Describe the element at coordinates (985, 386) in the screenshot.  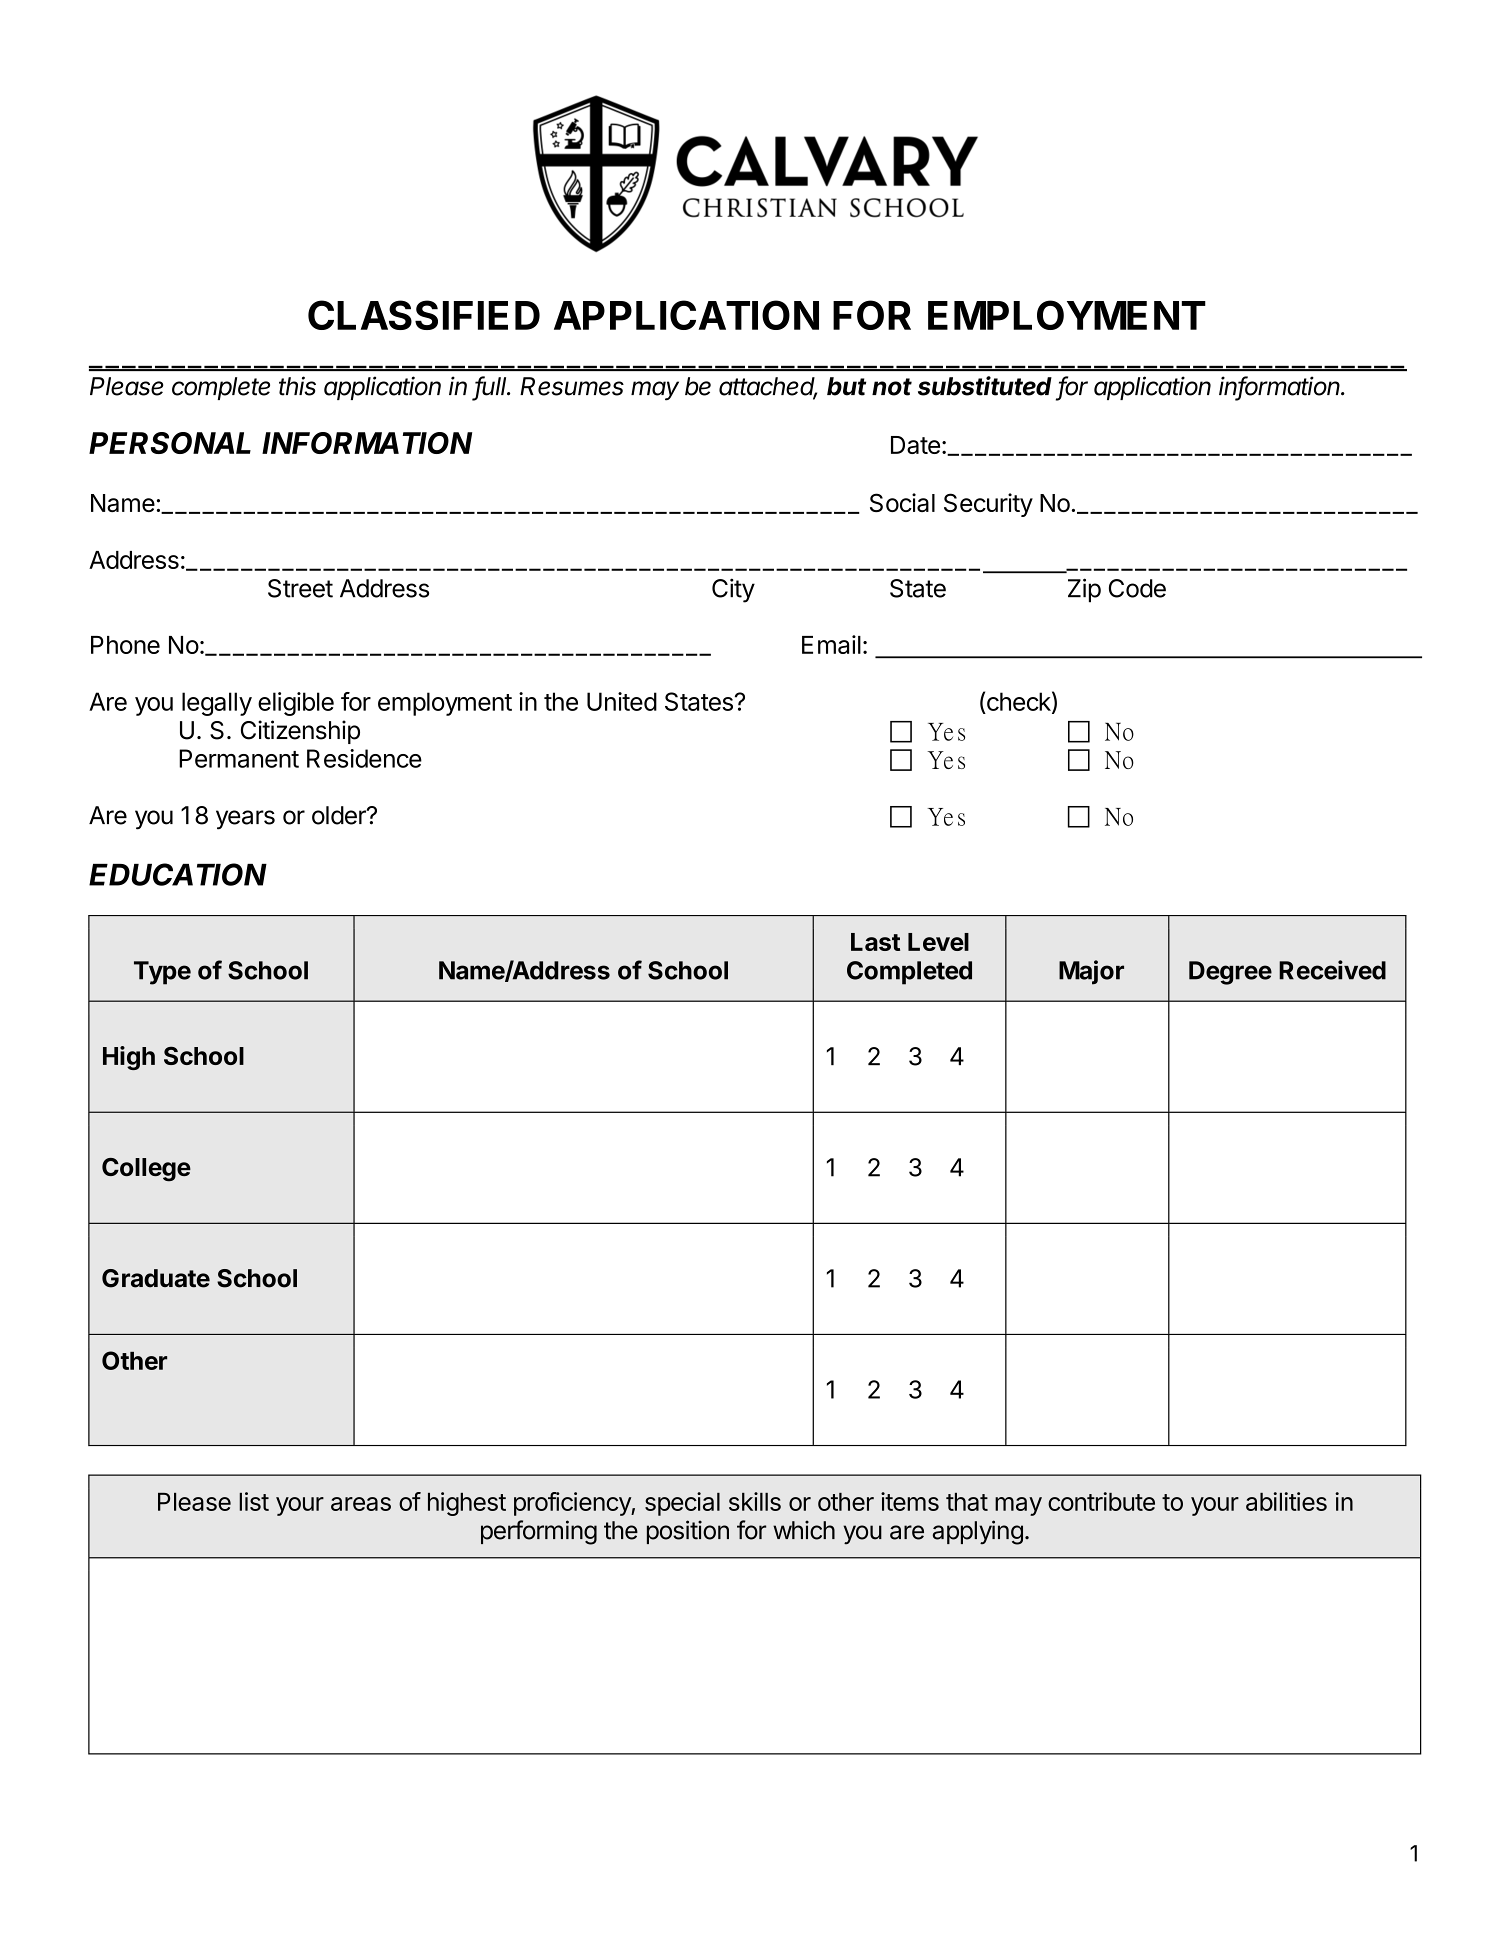
I see `substituted` at that location.
